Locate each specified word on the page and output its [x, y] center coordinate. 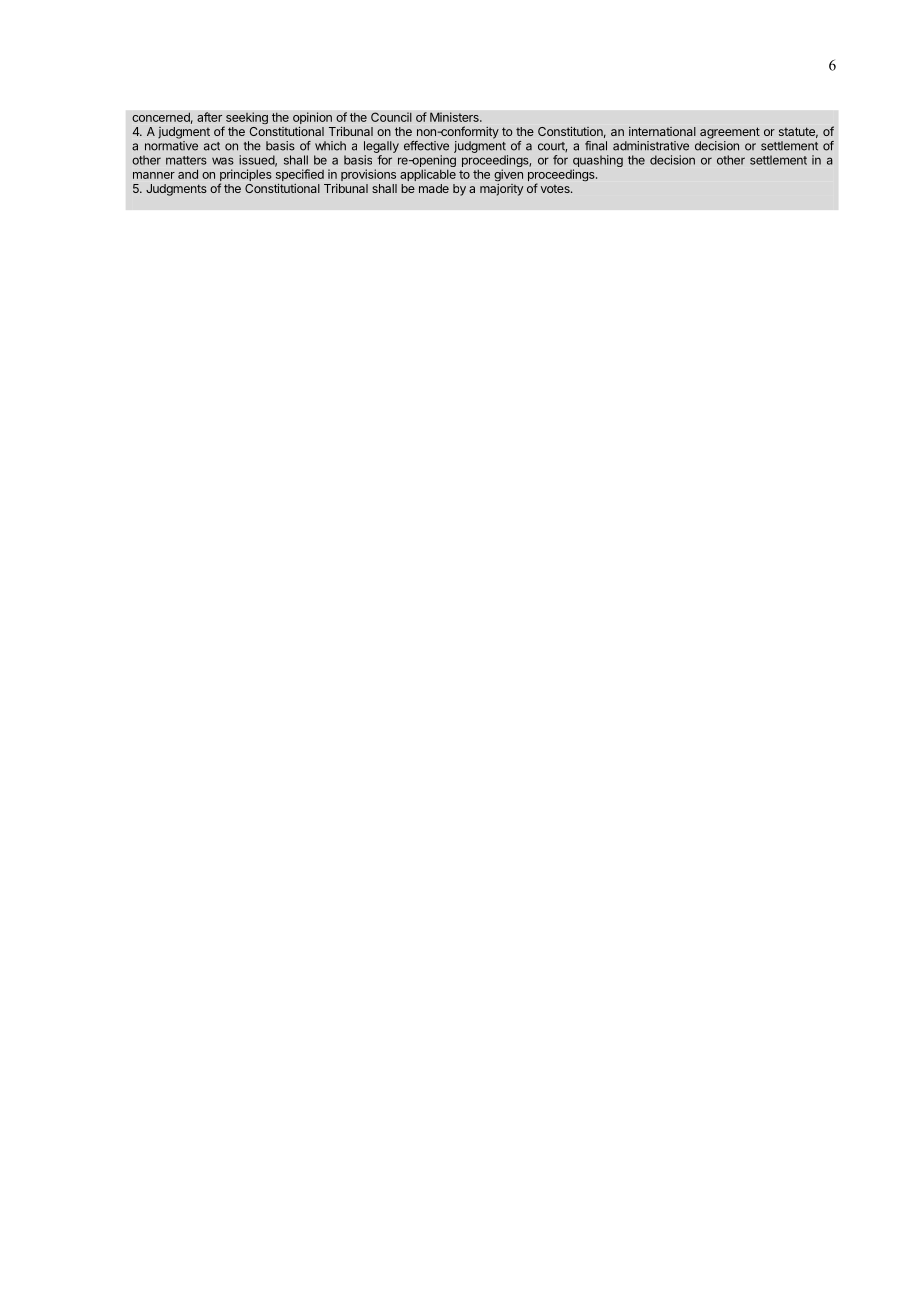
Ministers [455, 117]
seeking [245, 119]
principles [246, 176]
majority [501, 190]
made [434, 188]
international [662, 131]
